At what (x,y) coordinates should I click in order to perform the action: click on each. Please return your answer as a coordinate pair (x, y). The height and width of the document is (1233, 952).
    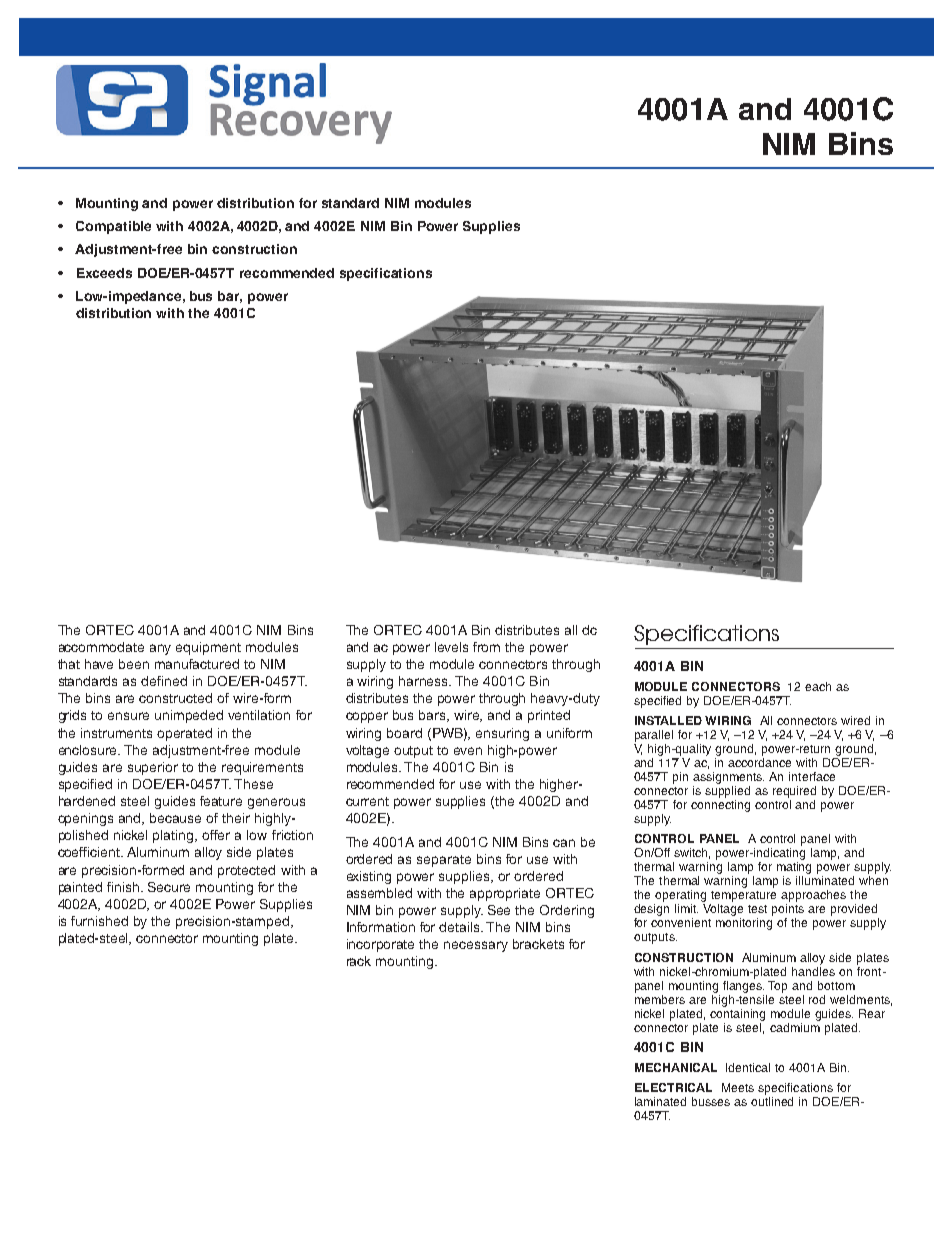
    Looking at the image, I should click on (818, 686).
